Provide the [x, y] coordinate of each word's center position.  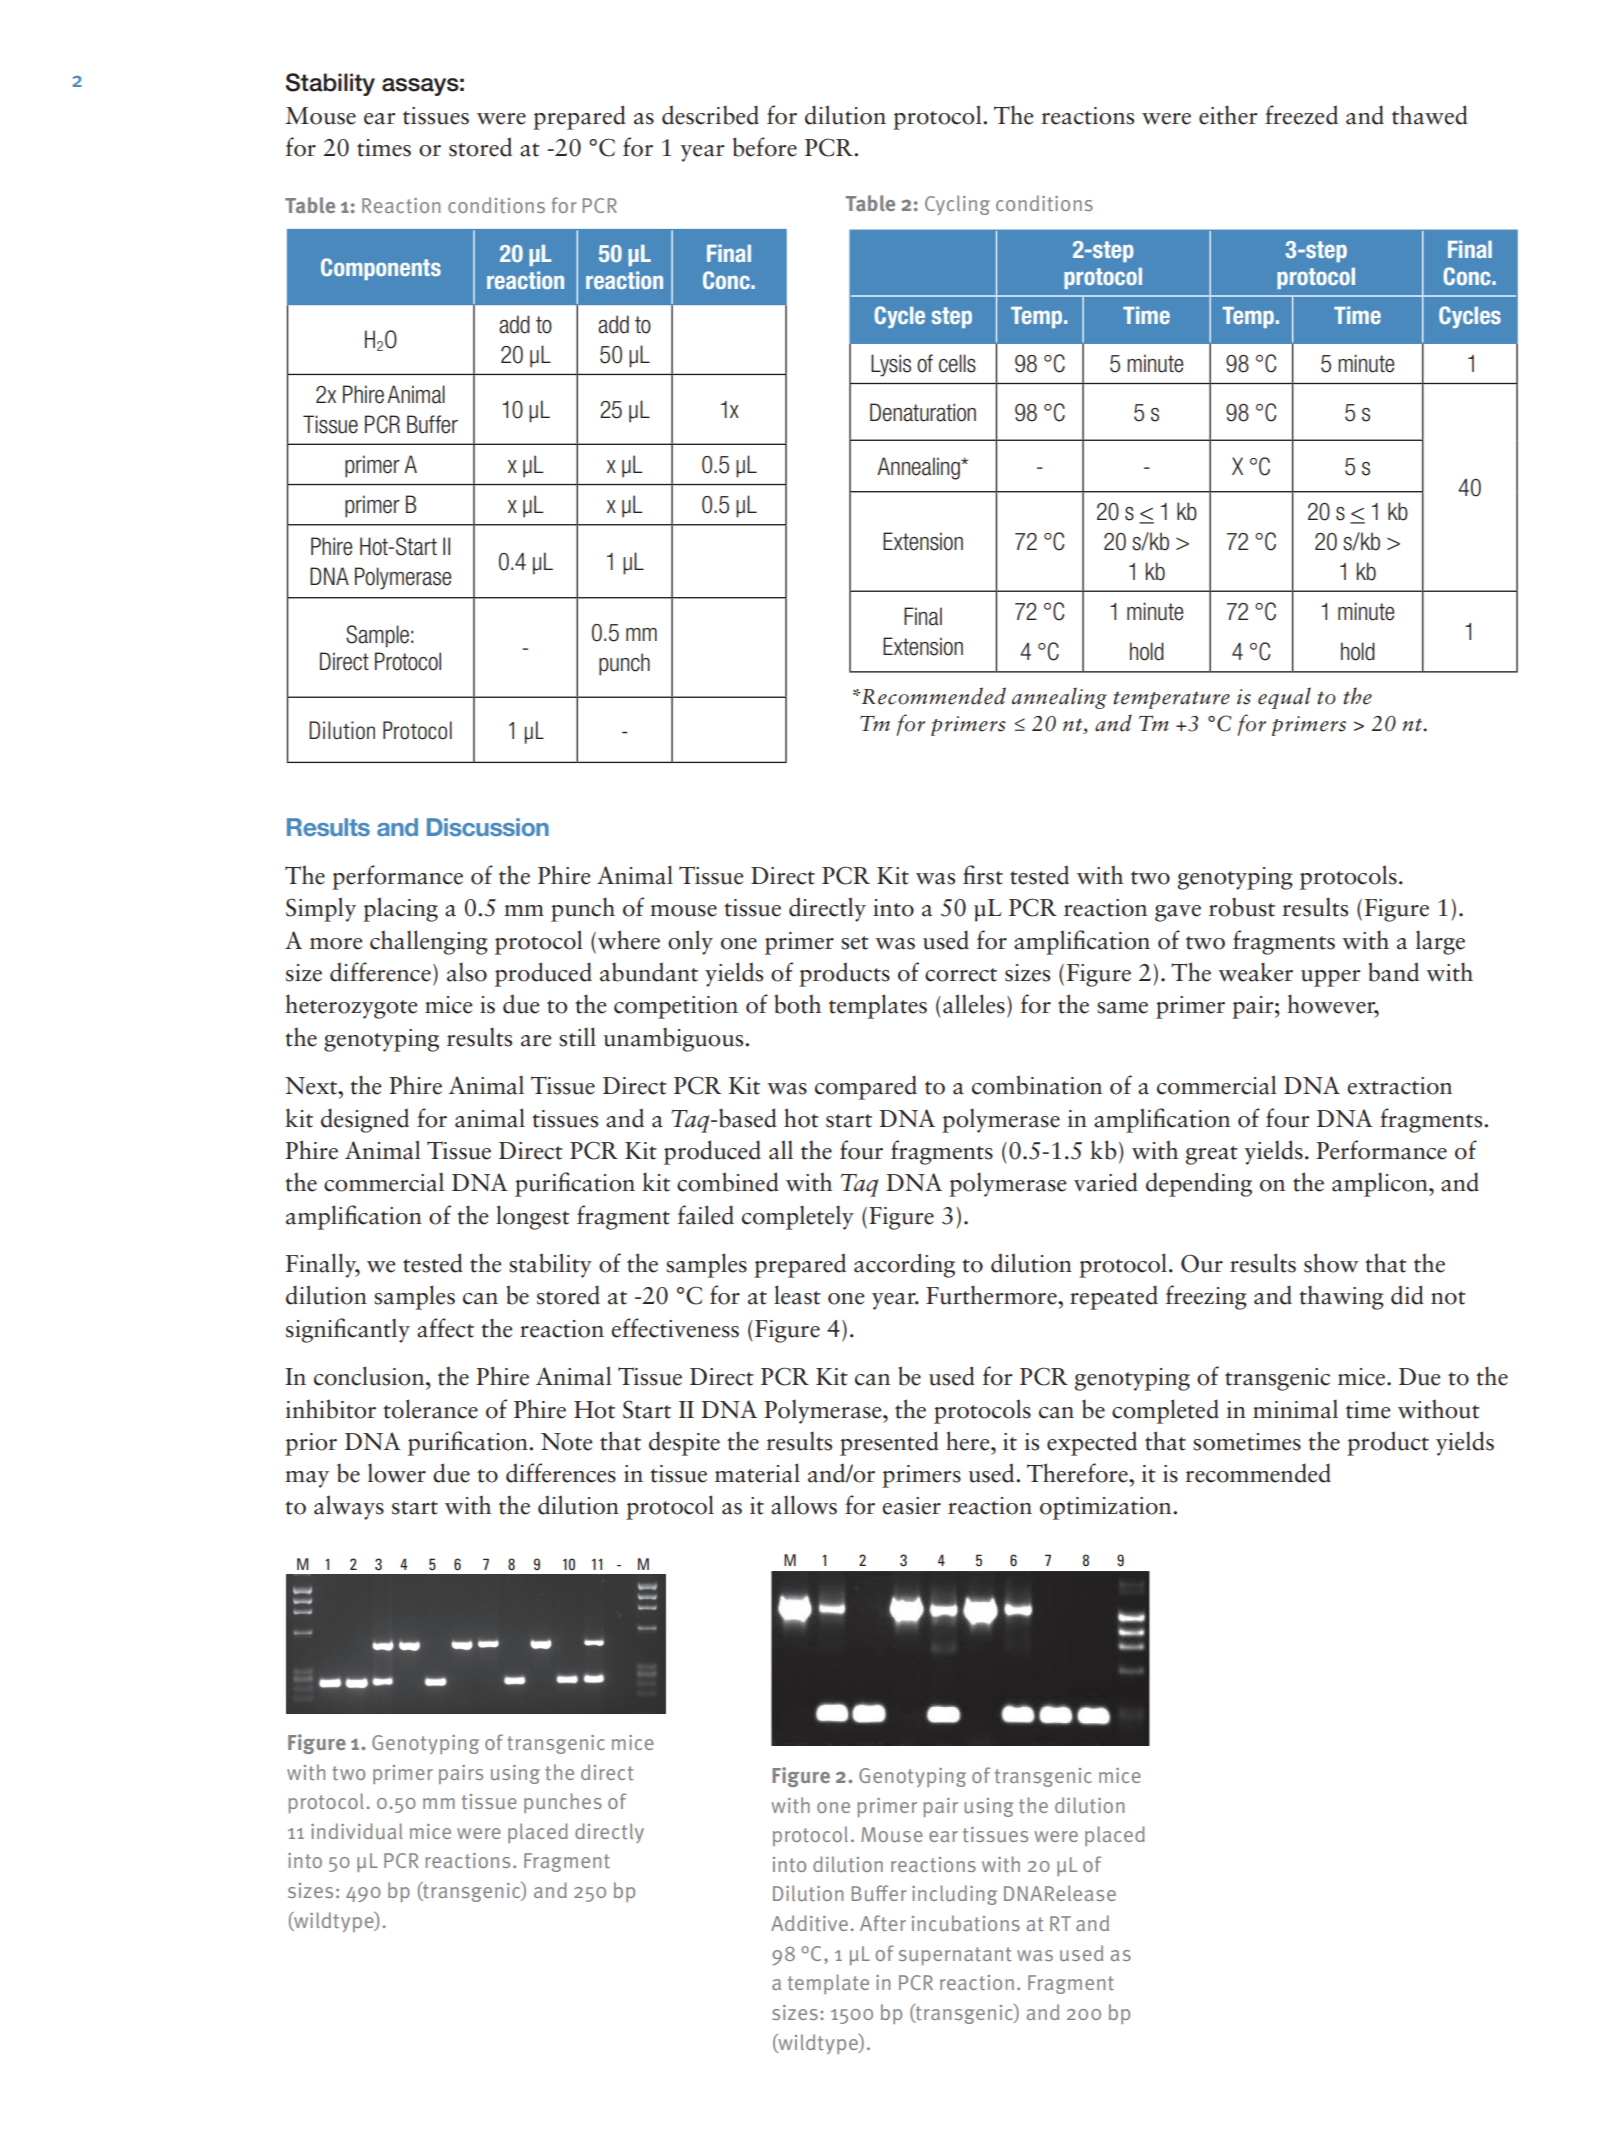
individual [357, 1831]
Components [381, 269]
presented [889, 1443]
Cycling [957, 205]
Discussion [488, 827]
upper [1331, 978]
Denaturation [923, 412]
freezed [1301, 115]
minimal [1295, 1409]
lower [397, 1473]
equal [1284, 698]
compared [866, 1087]
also [467, 972]
